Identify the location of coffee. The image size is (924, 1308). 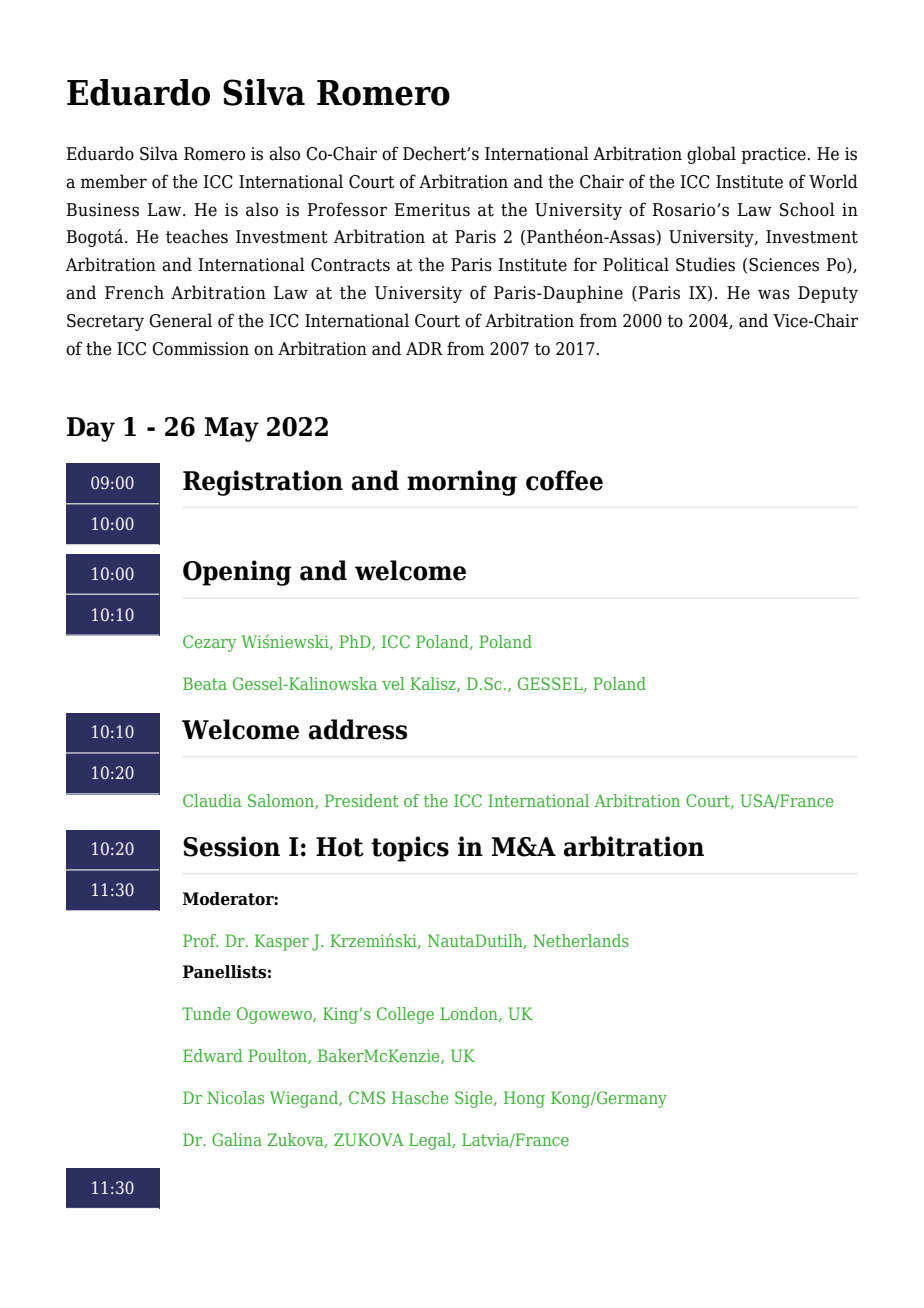
(564, 480).
